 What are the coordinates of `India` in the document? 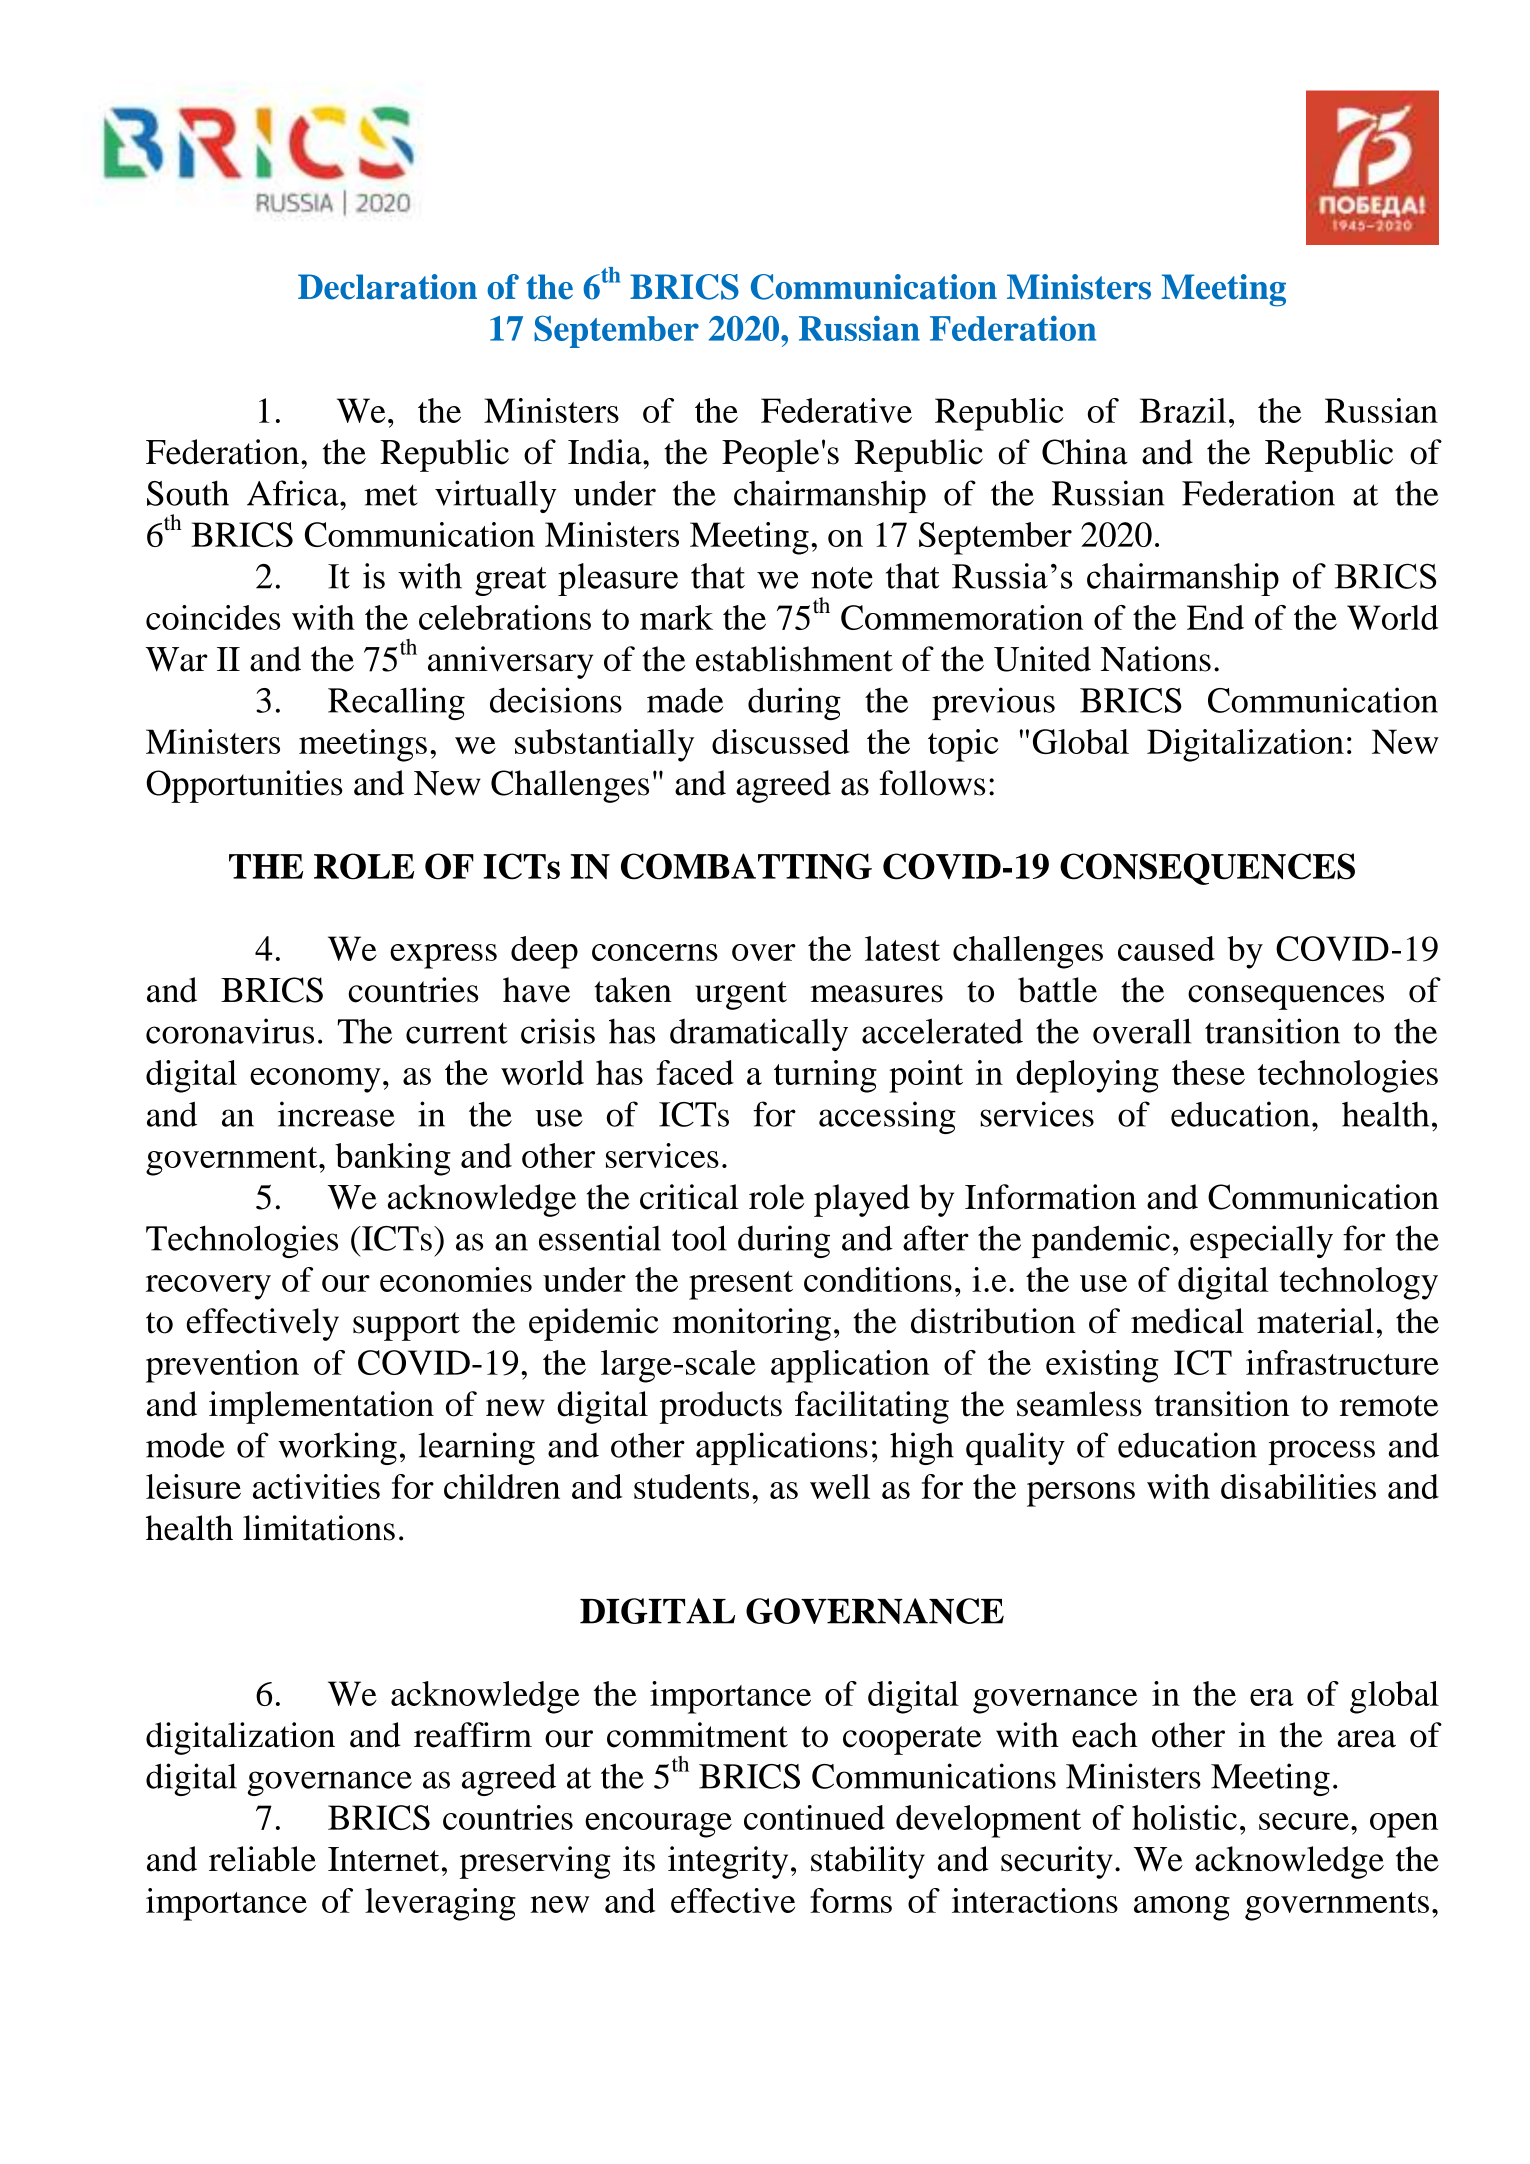 It's located at (606, 452).
